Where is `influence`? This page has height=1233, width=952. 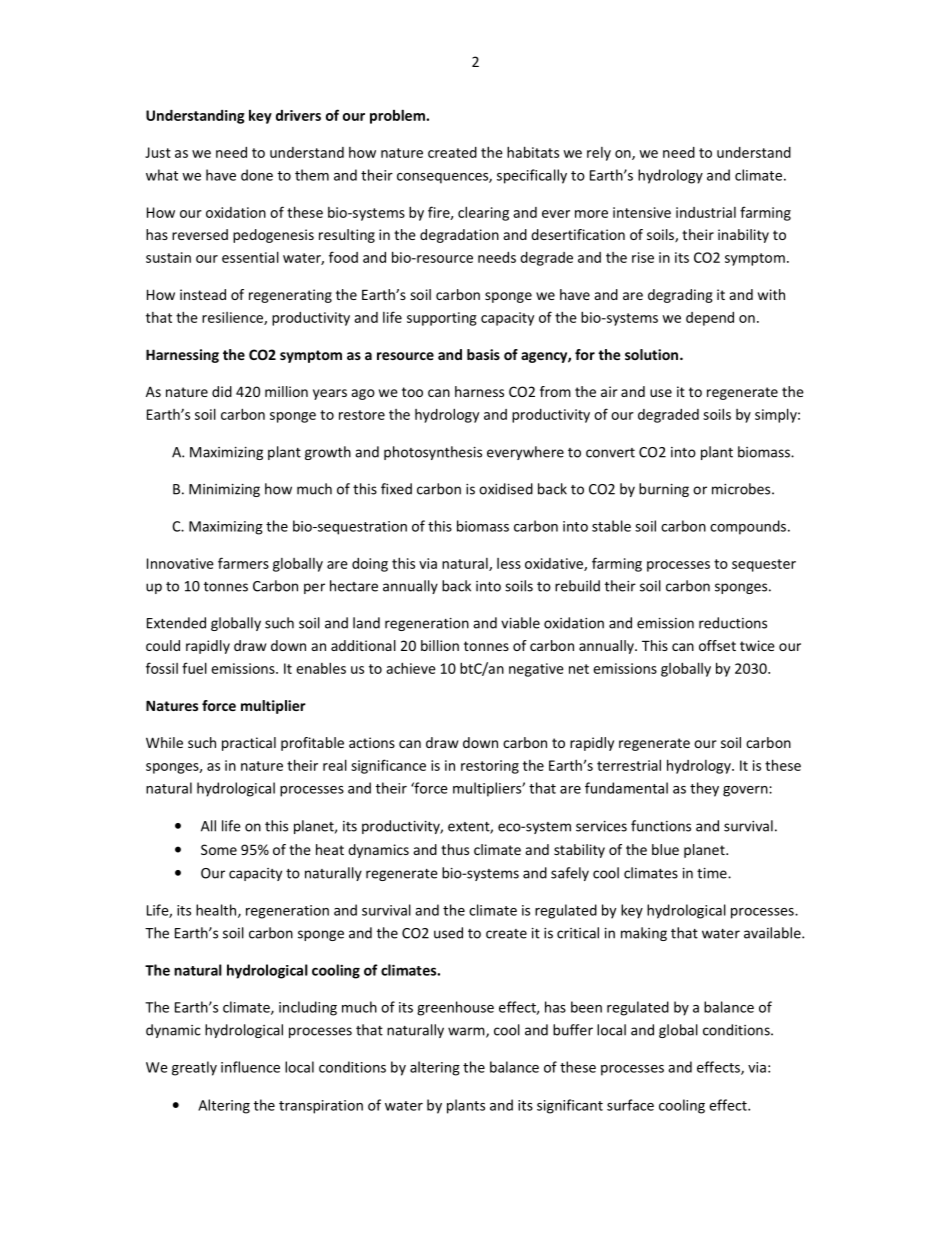
influence is located at coordinates (250, 1067).
